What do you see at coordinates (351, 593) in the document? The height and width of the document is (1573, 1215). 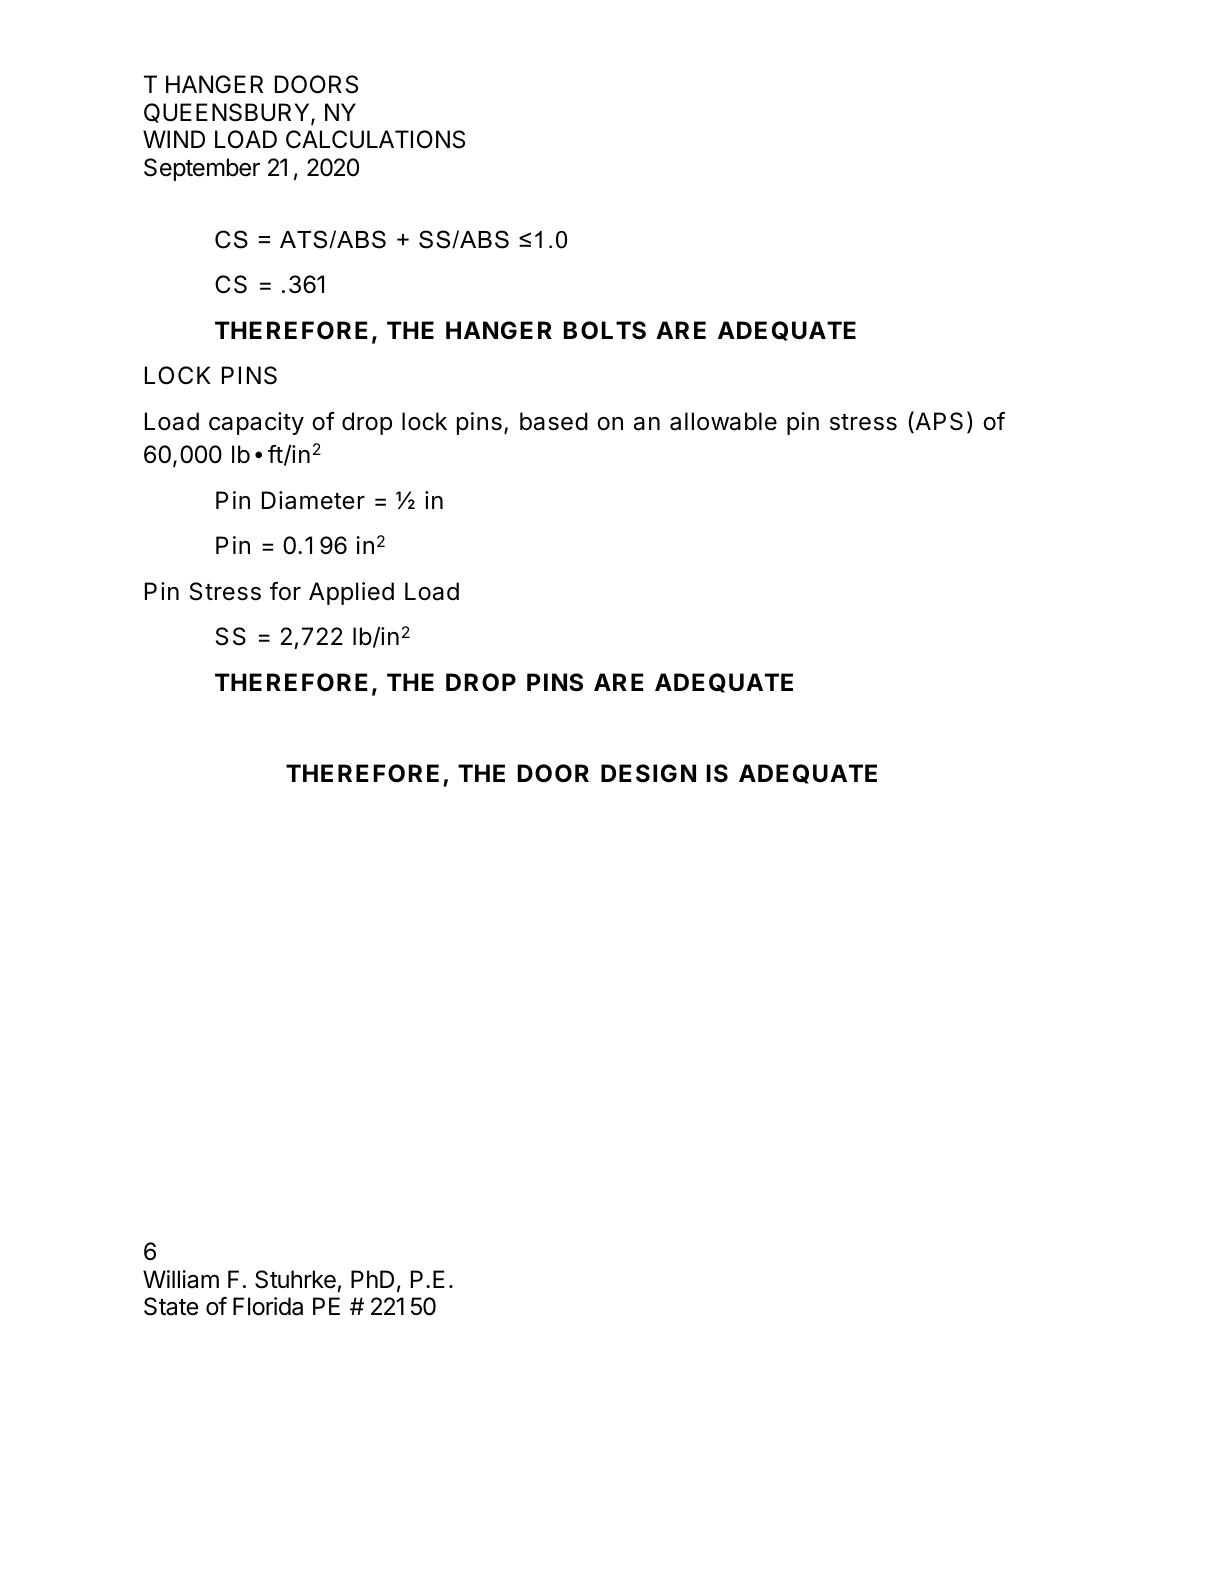 I see `Applied` at bounding box center [351, 593].
